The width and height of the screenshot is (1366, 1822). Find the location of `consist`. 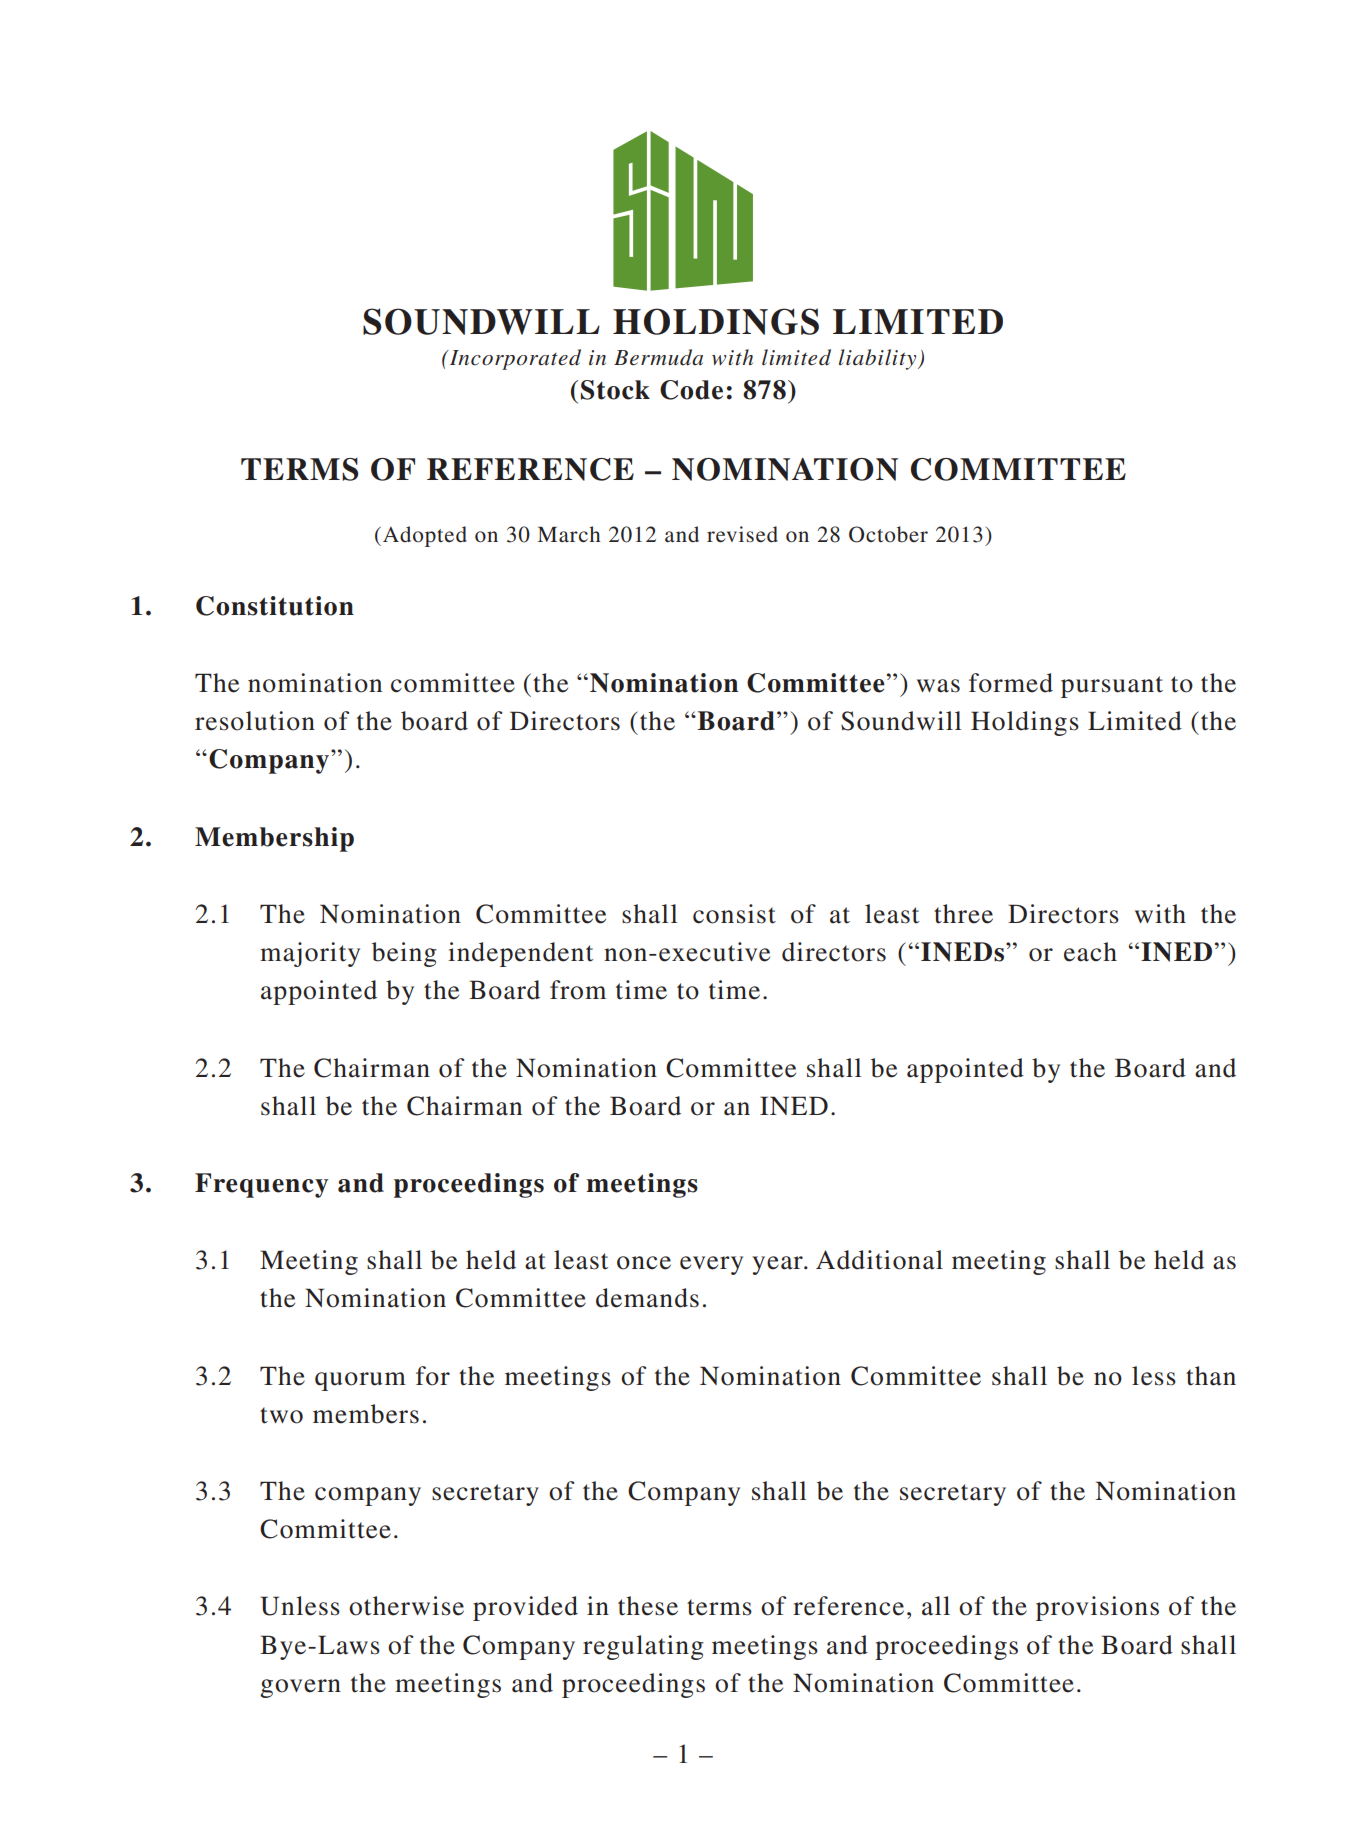

consist is located at coordinates (734, 914).
